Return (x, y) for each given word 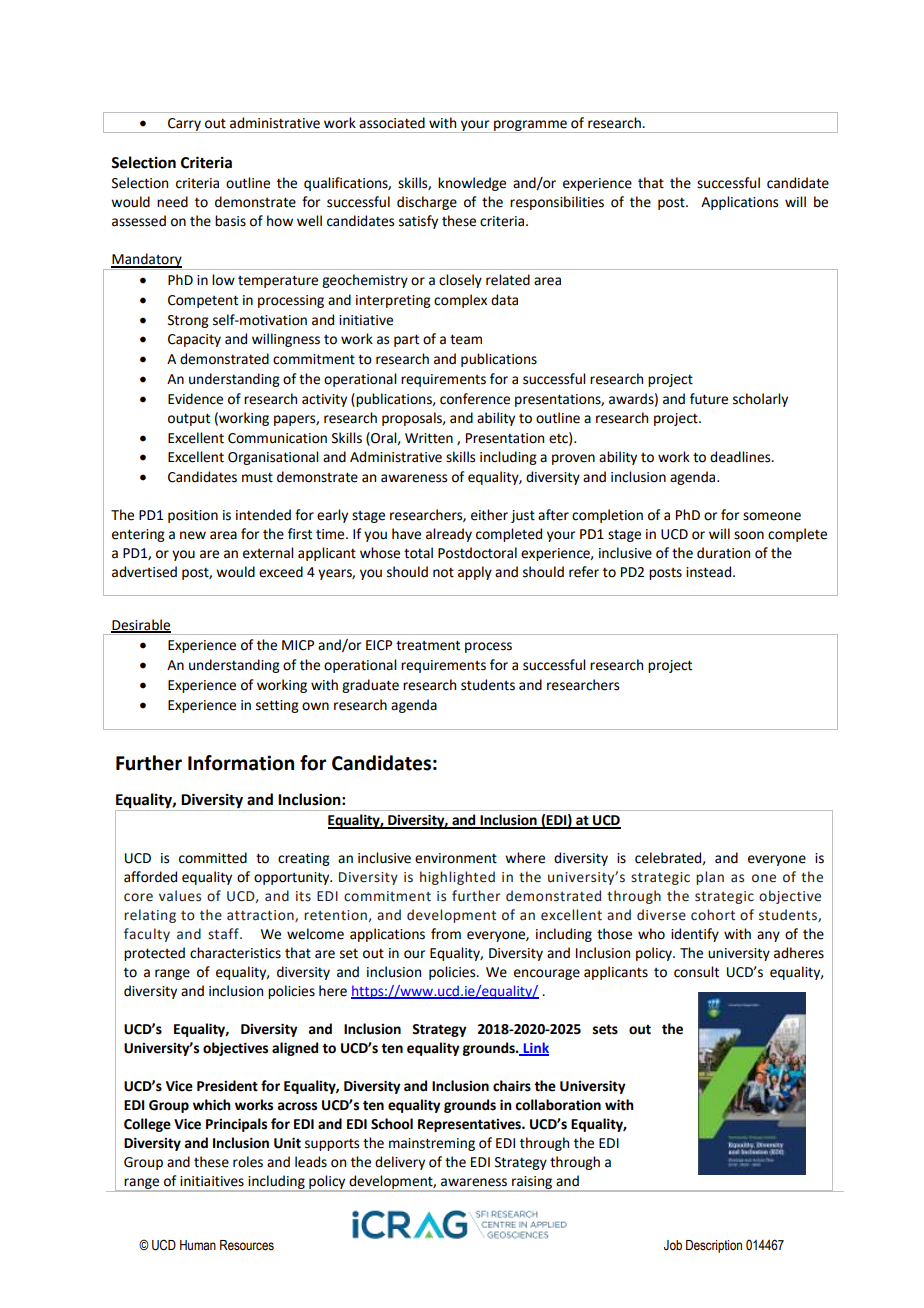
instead (710, 572)
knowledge (472, 184)
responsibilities (557, 203)
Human (198, 1245)
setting (277, 706)
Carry (184, 125)
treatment (428, 645)
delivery (400, 1163)
